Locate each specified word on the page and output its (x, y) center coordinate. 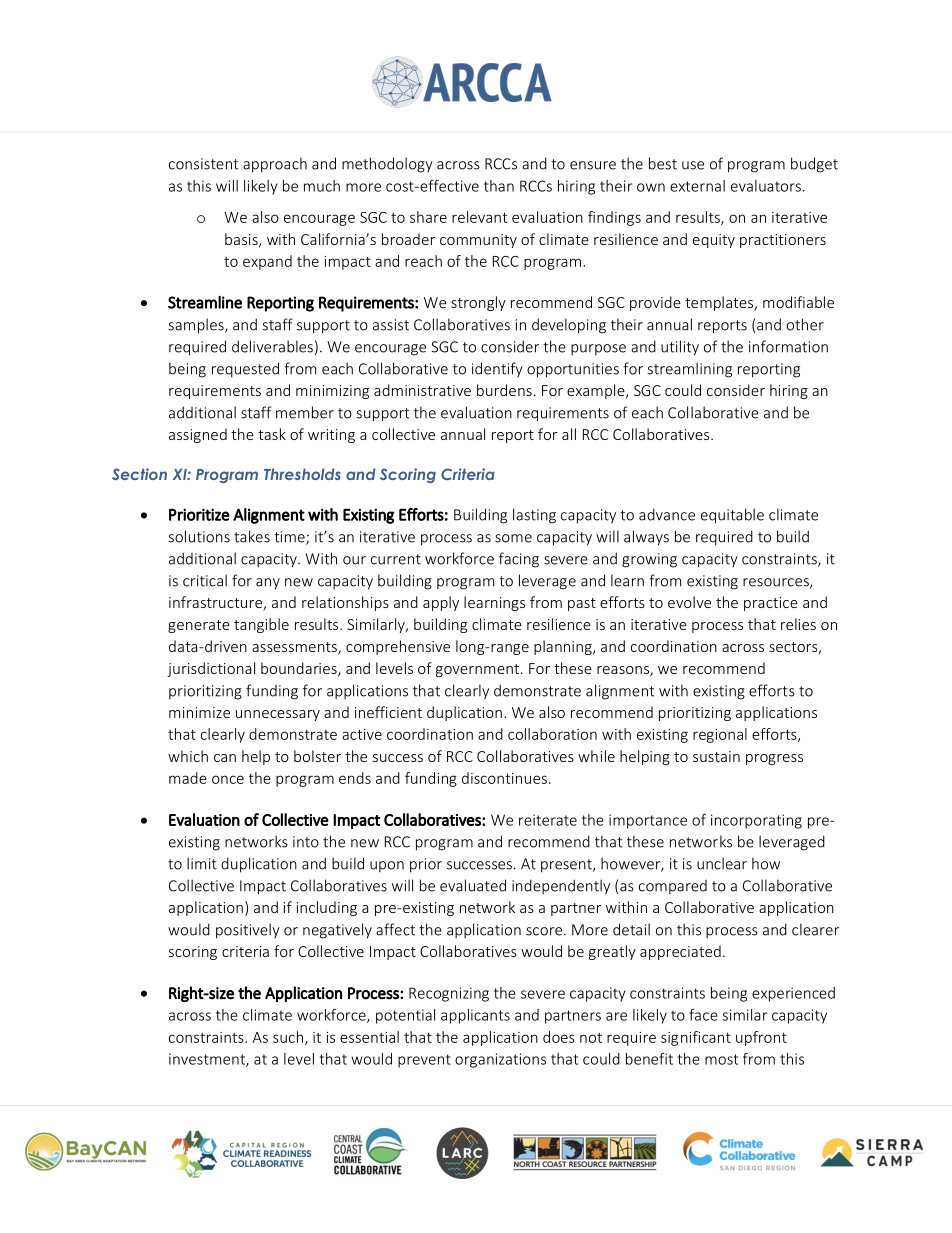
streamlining (689, 370)
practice (771, 604)
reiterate (548, 820)
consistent (203, 164)
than (499, 186)
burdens (504, 390)
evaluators (766, 186)
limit (202, 863)
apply (441, 603)
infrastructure (216, 603)
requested (245, 370)
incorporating (756, 821)
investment (208, 1060)
